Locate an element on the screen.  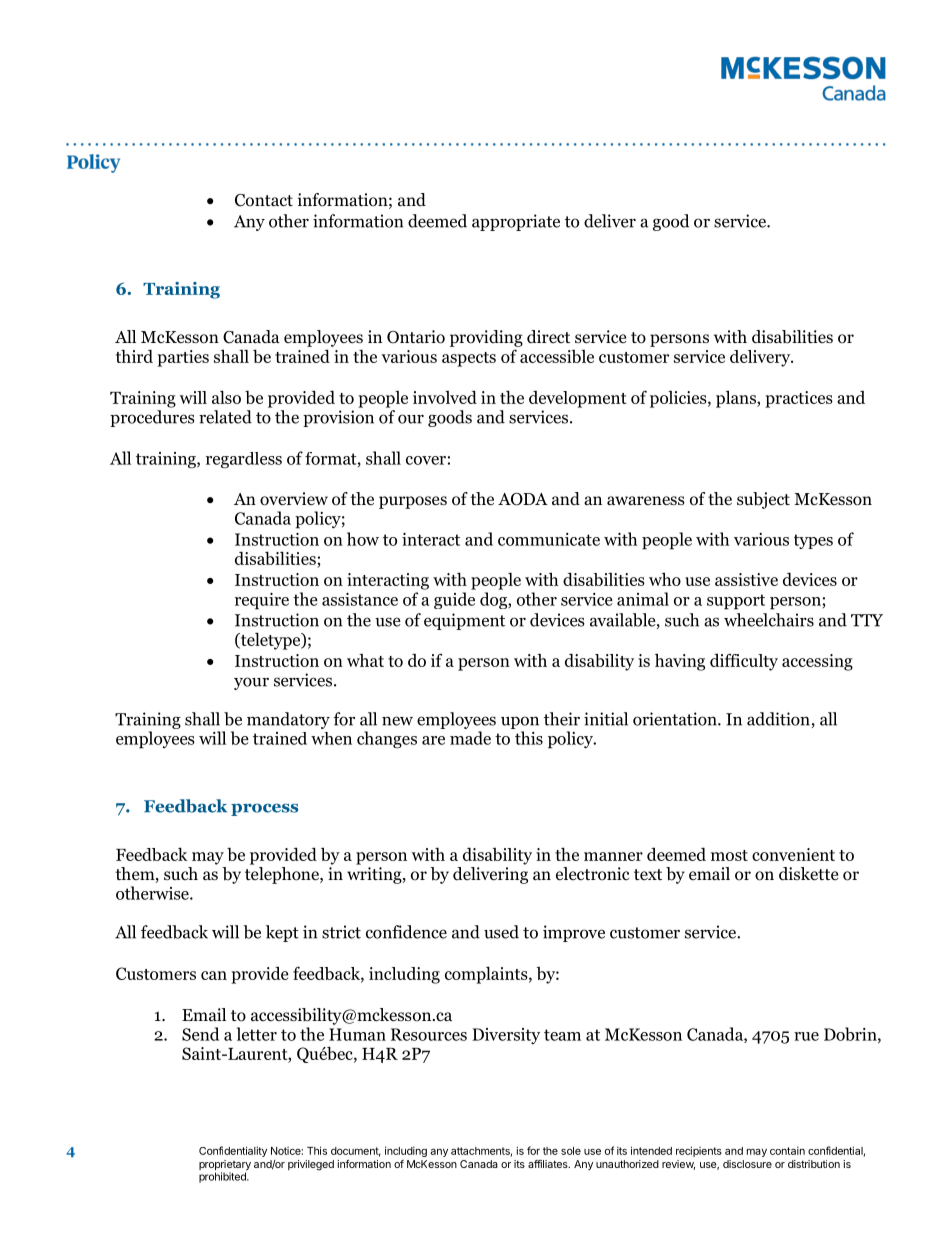
process is located at coordinates (264, 809).
